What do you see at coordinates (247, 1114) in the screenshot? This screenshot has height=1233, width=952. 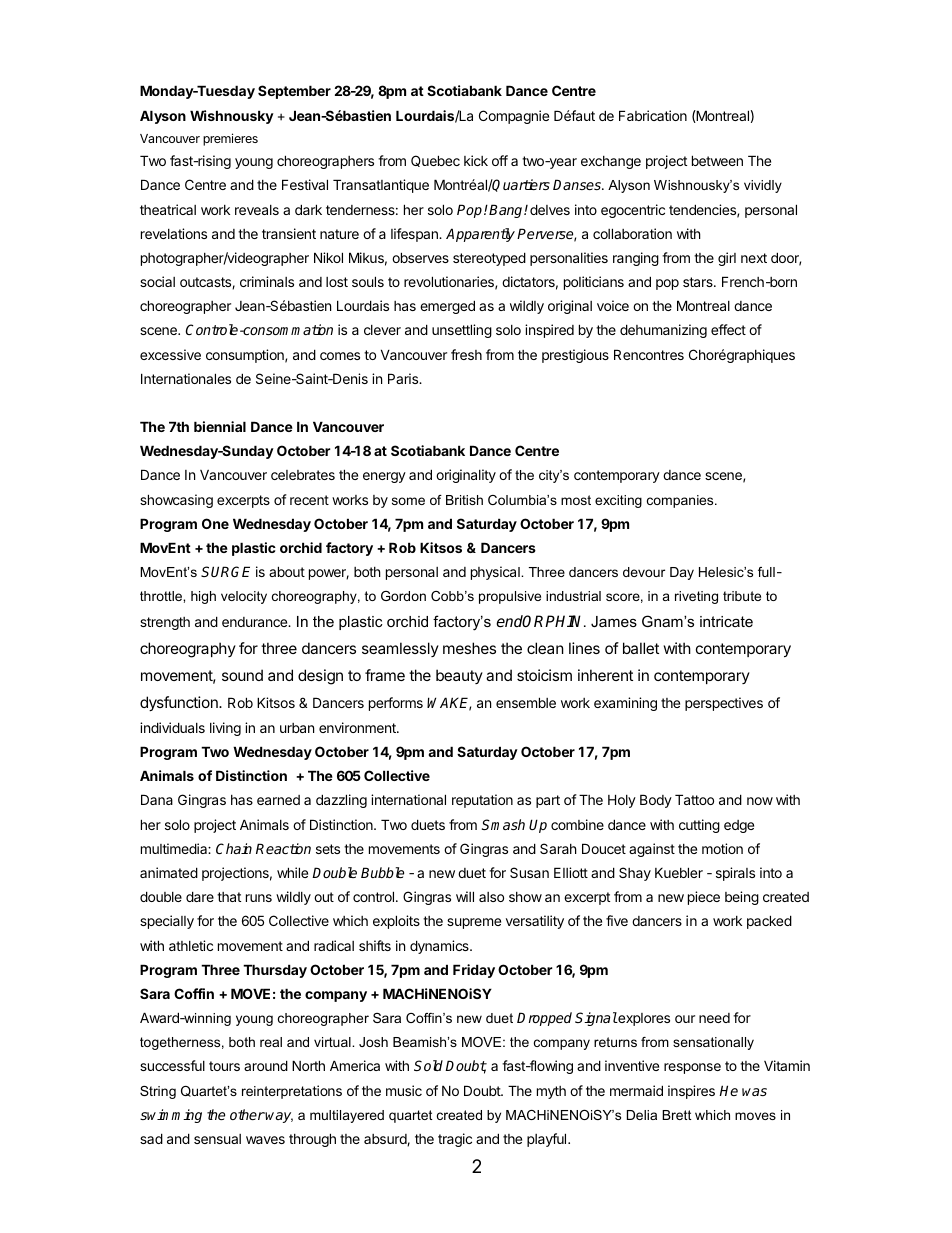 I see `other` at bounding box center [247, 1114].
